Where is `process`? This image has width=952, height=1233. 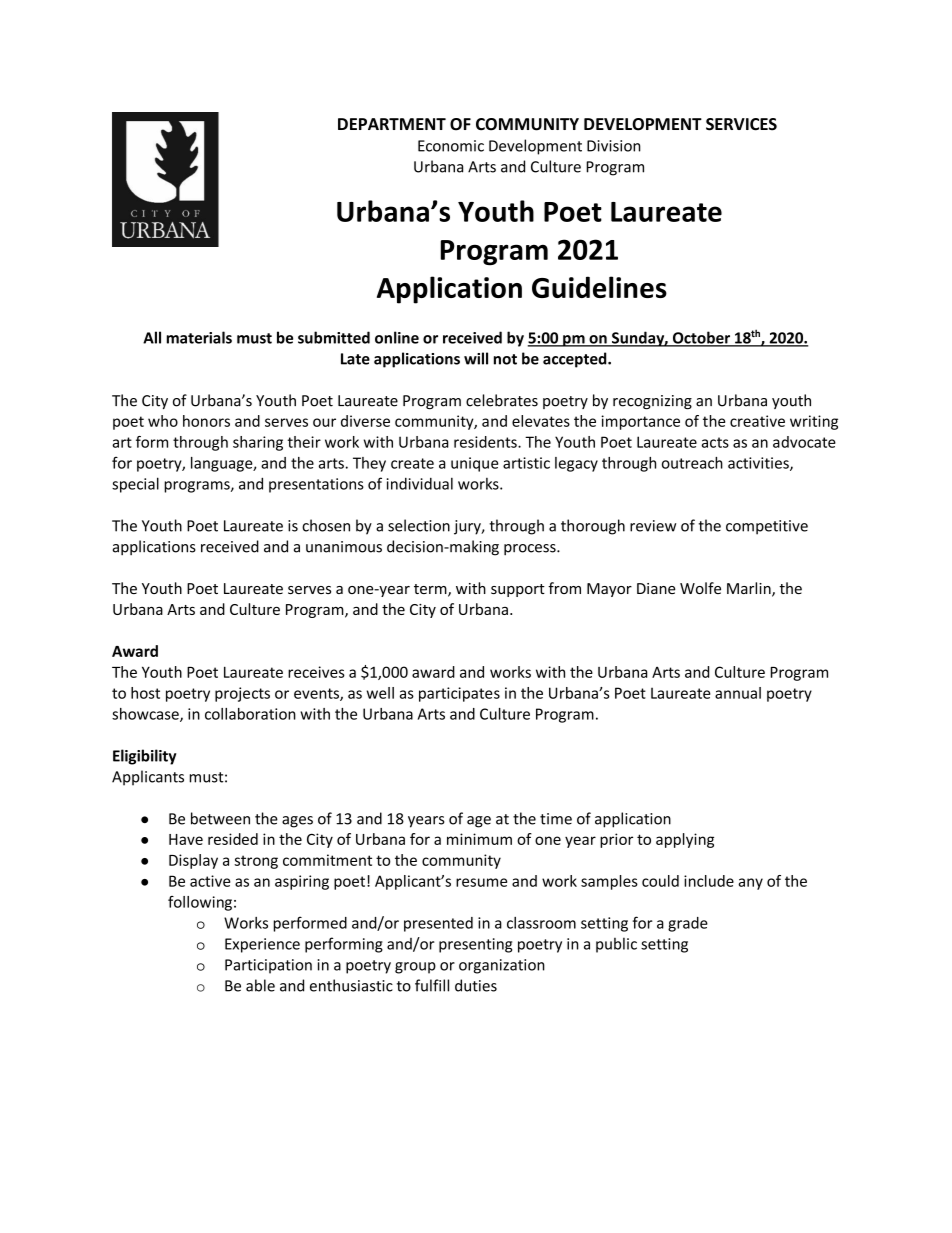 process is located at coordinates (531, 550).
